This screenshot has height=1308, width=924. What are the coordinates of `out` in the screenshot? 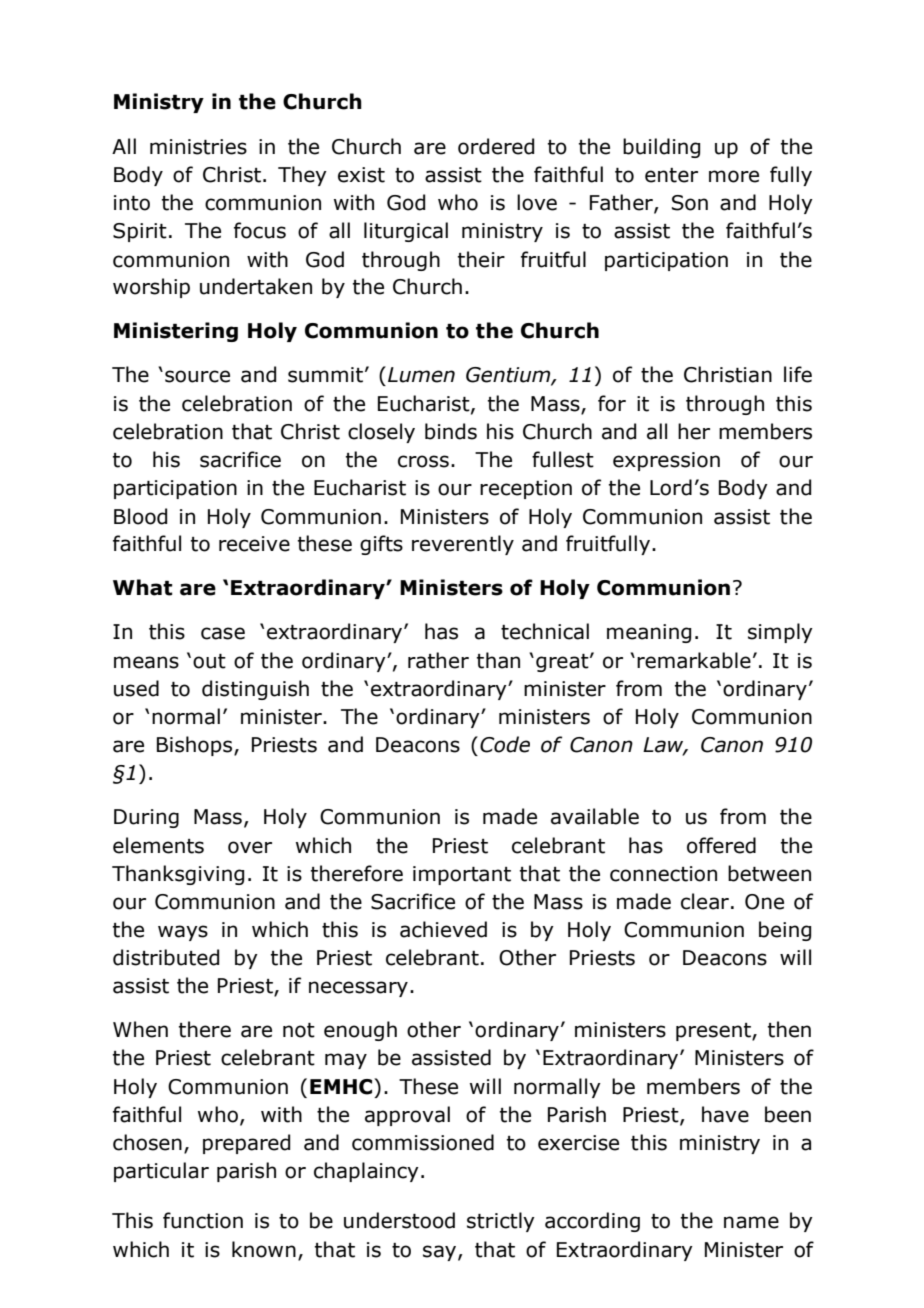 It's located at (209, 661).
